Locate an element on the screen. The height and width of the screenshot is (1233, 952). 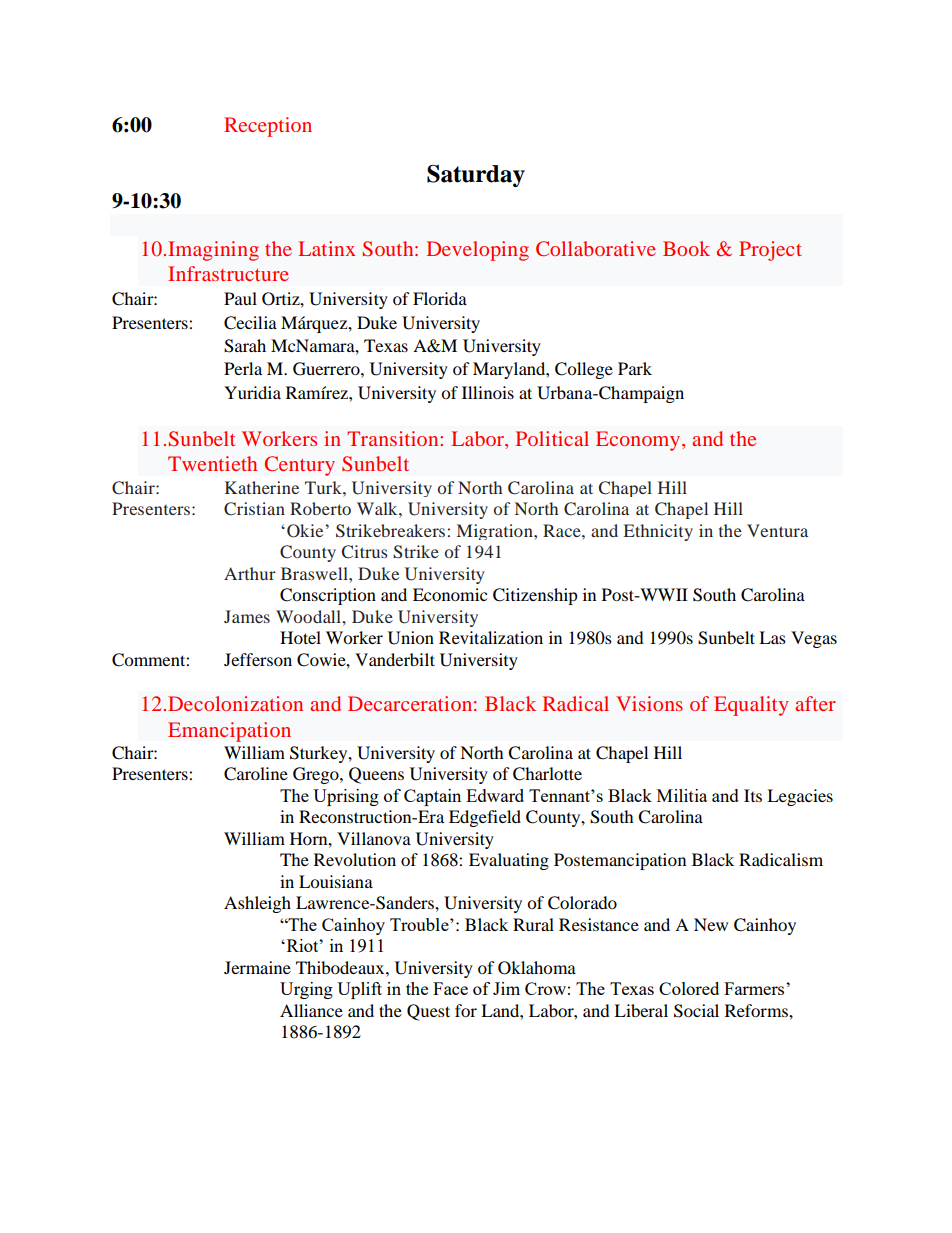
Florida is located at coordinates (440, 298).
